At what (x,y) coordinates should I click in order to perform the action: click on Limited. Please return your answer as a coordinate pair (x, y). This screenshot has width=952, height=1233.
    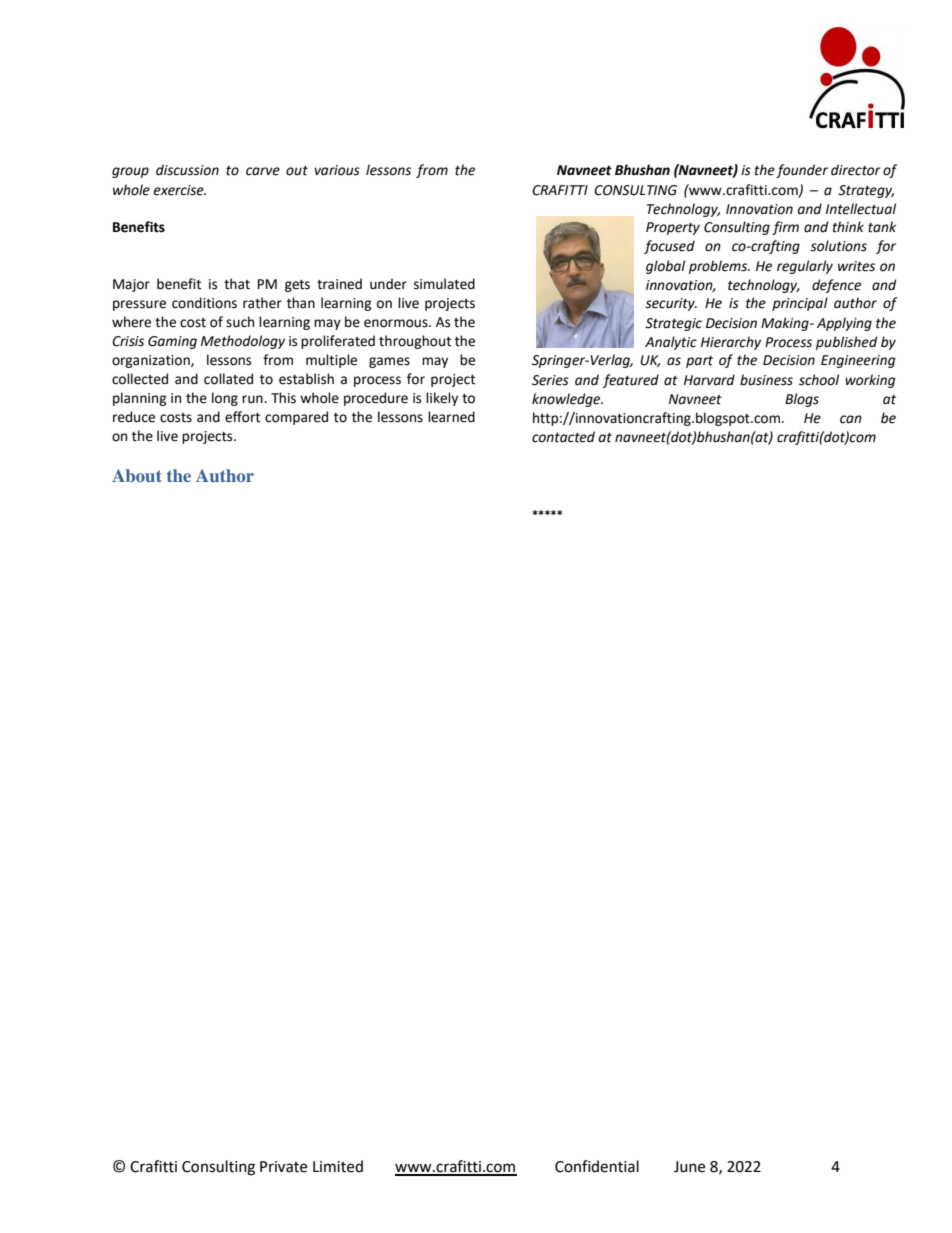
    Looking at the image, I should click on (338, 1166).
